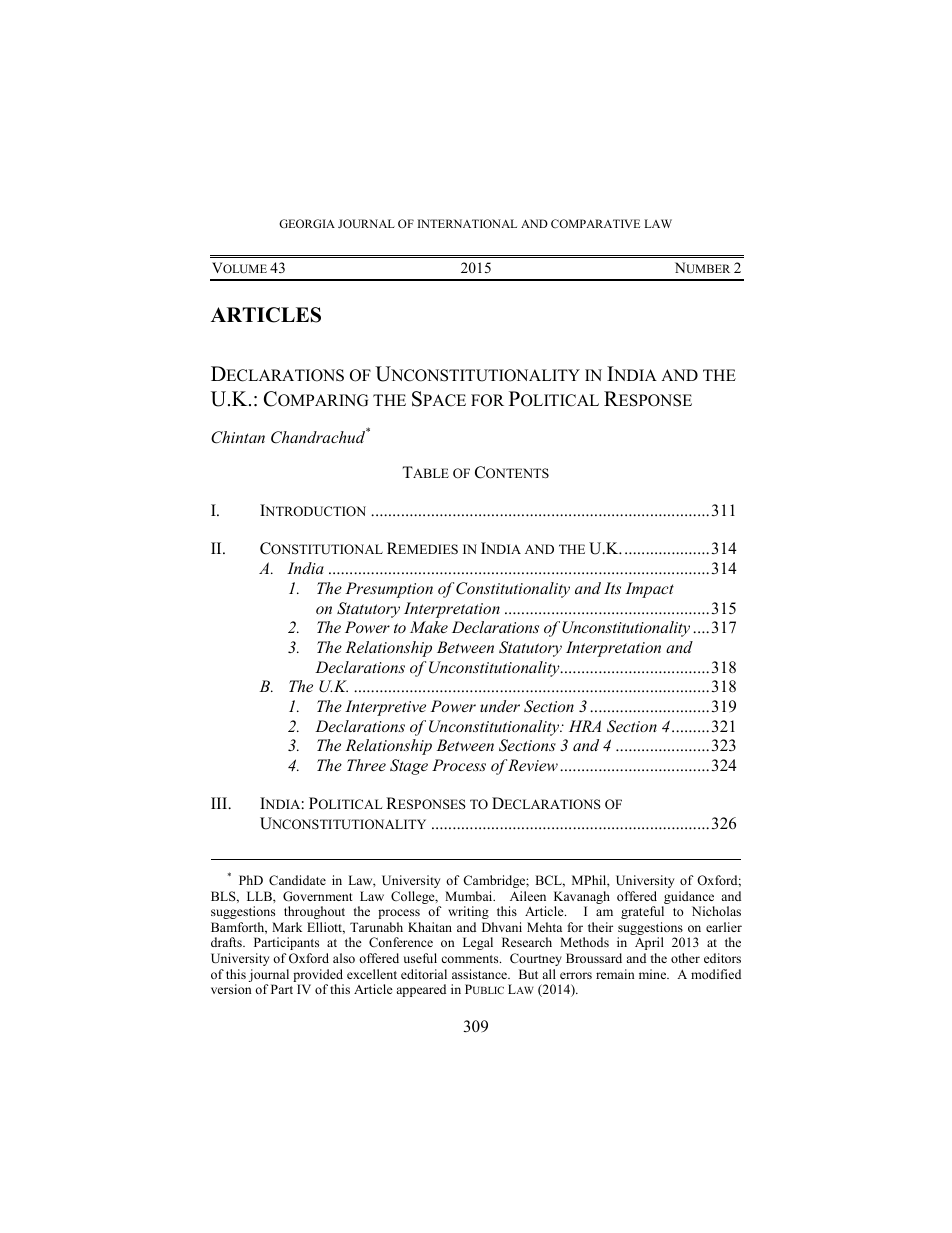 This screenshot has width=952, height=1233. I want to click on provided, so click(318, 977).
